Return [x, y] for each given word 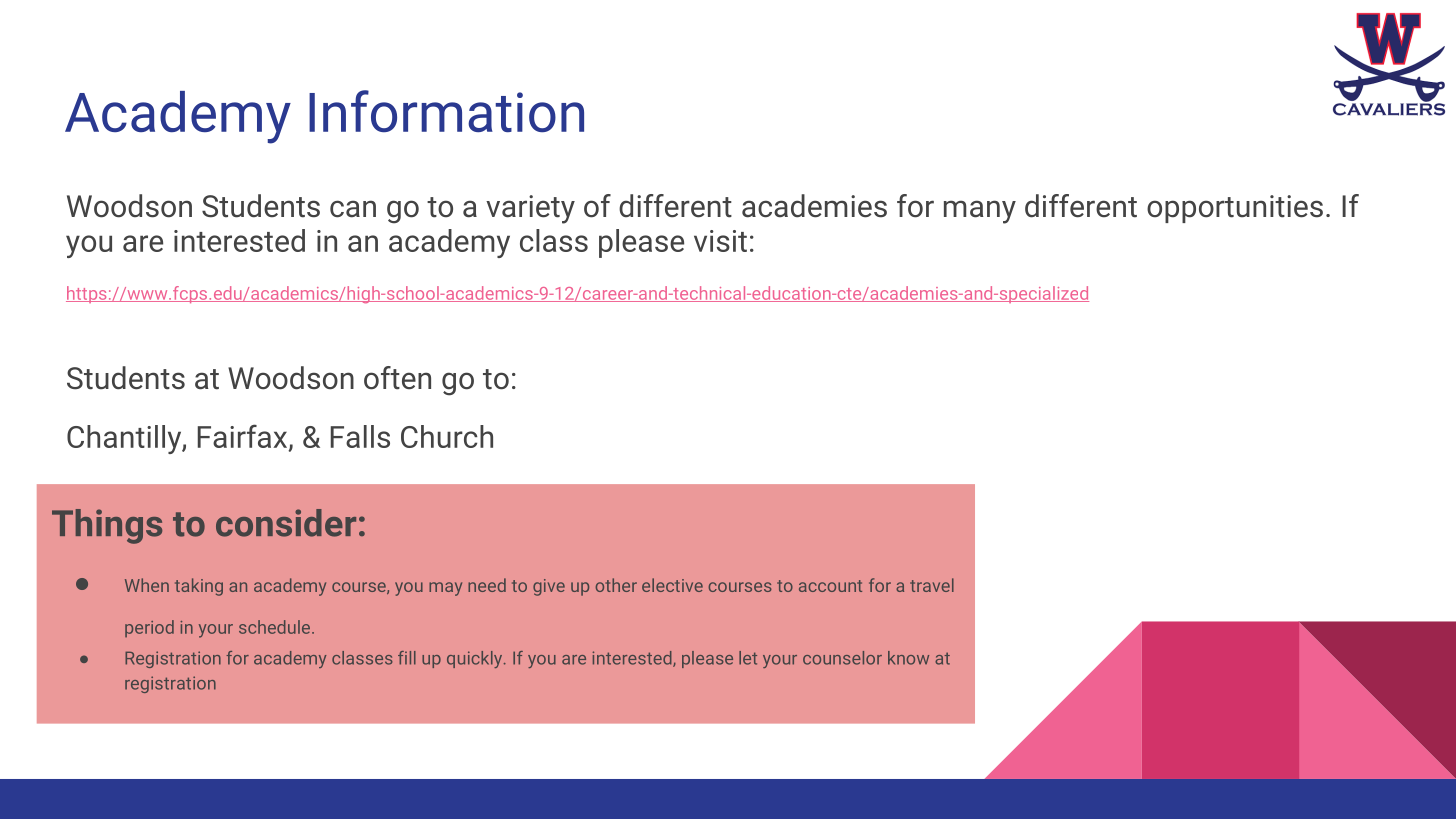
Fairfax [244, 437]
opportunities [1235, 209]
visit [720, 241]
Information [446, 111]
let [748, 658]
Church [447, 436]
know [908, 658]
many [980, 212]
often [397, 378]
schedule [276, 627]
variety [530, 209]
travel [932, 585]
